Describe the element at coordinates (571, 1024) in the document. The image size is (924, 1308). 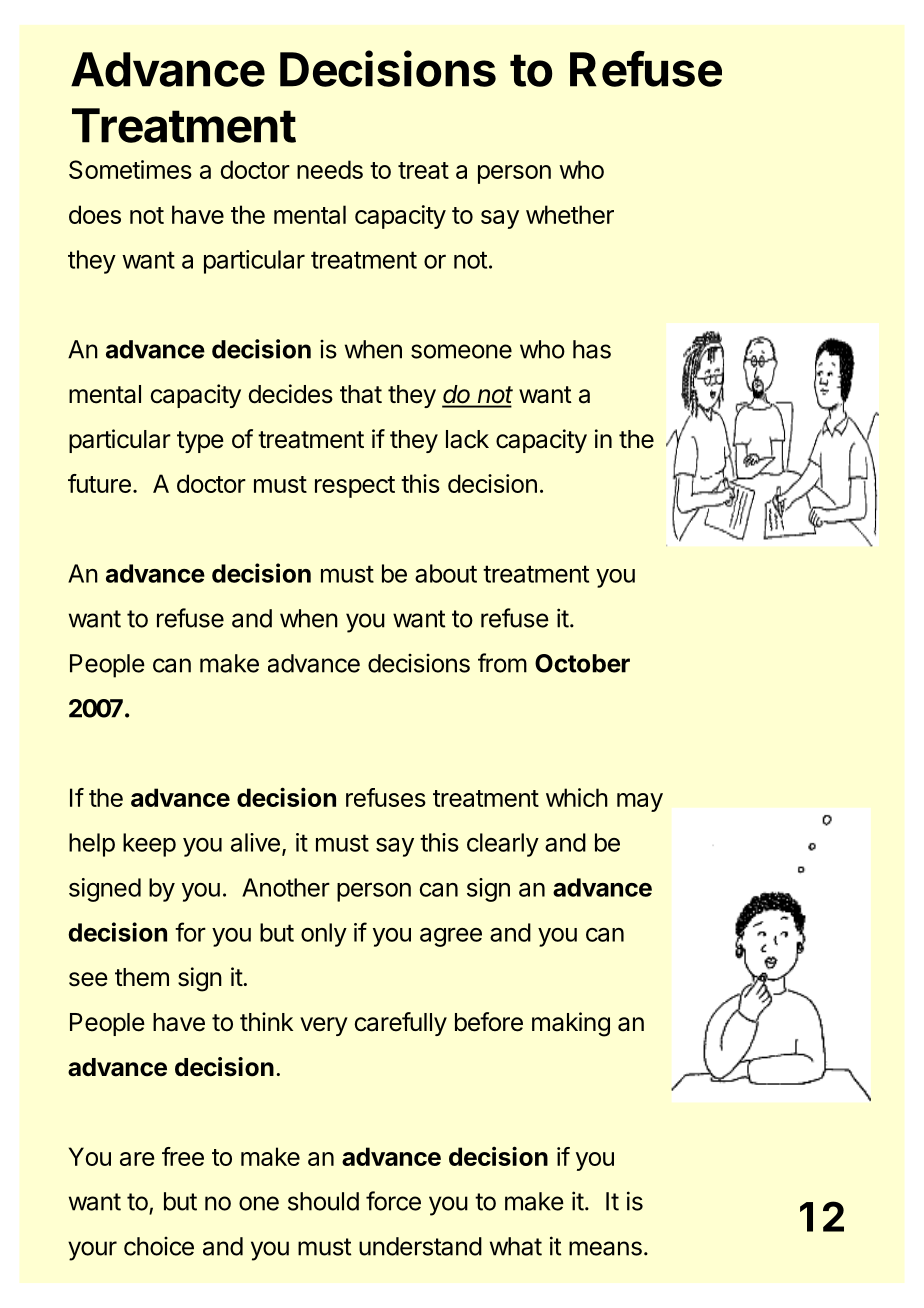
I see `making` at that location.
